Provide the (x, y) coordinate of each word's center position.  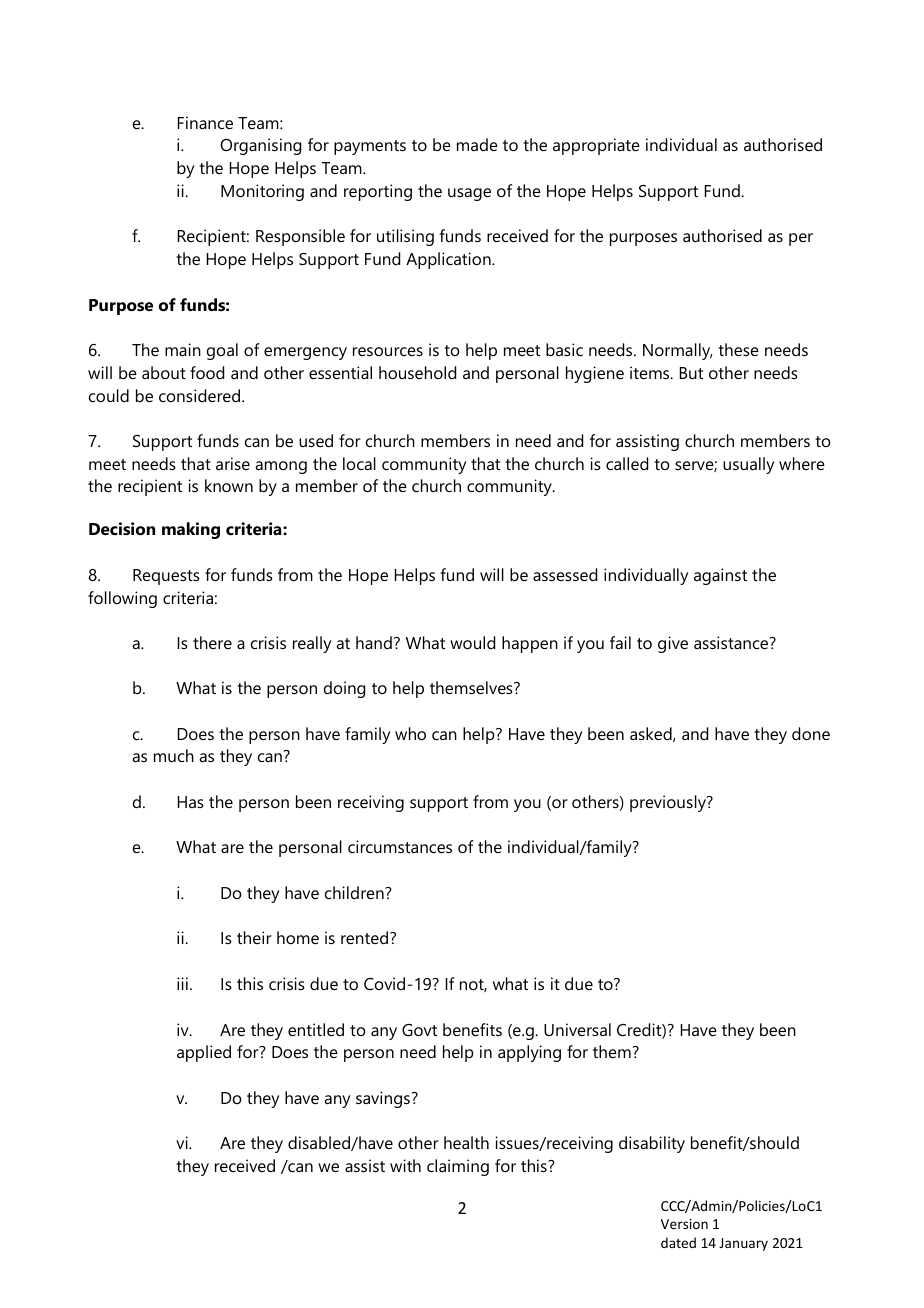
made (477, 144)
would (472, 642)
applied (204, 1053)
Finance (205, 122)
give (673, 644)
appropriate (596, 146)
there (212, 642)
